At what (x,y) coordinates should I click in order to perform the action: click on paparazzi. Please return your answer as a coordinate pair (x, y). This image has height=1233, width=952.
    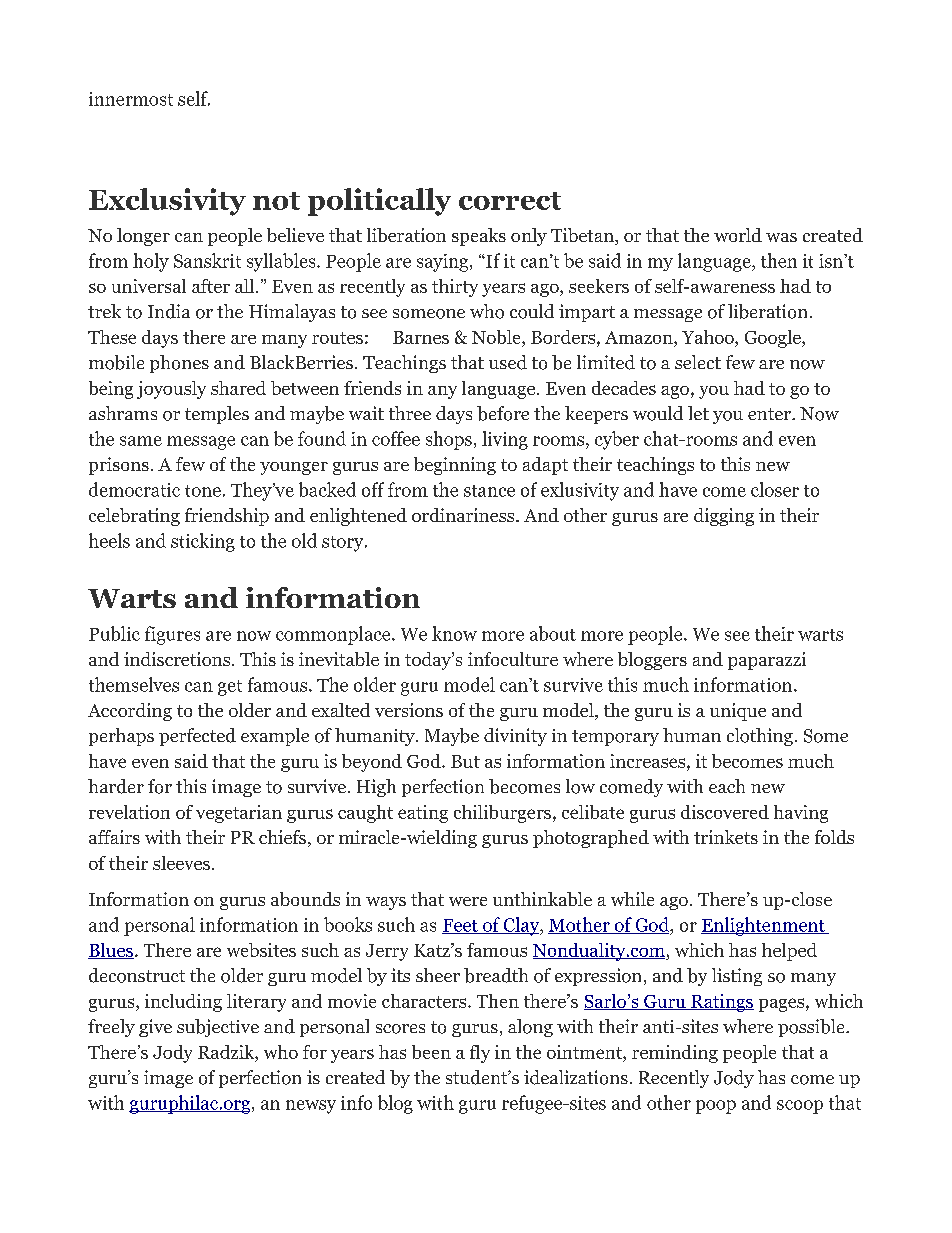
    Looking at the image, I should click on (767, 661).
